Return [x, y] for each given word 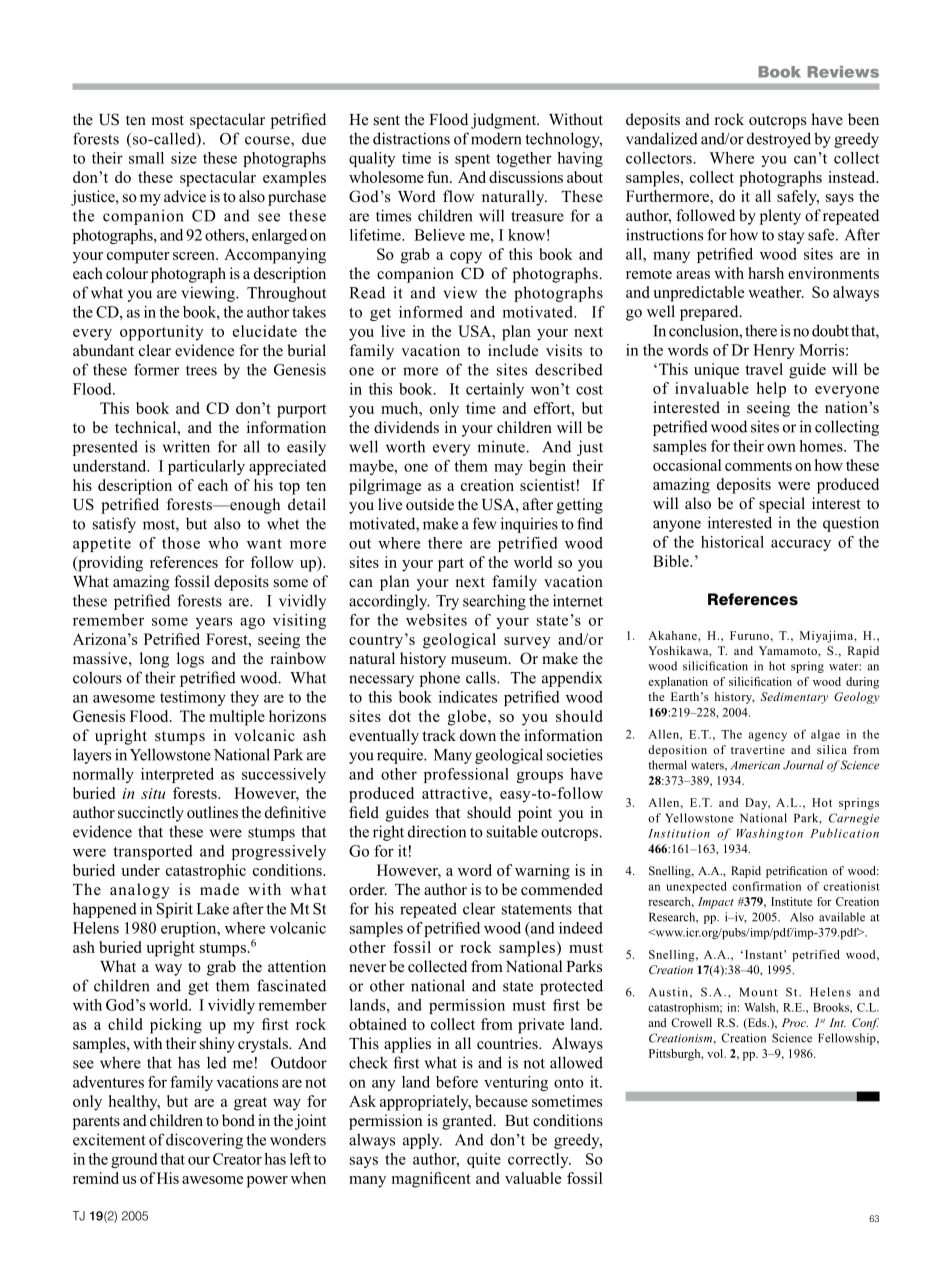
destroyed [779, 140]
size [184, 158]
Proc [795, 1022]
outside [430, 504]
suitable [512, 831]
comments [758, 466]
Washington [770, 834]
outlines [212, 812]
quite [484, 1160]
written [186, 446]
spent [472, 160]
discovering [204, 1141]
